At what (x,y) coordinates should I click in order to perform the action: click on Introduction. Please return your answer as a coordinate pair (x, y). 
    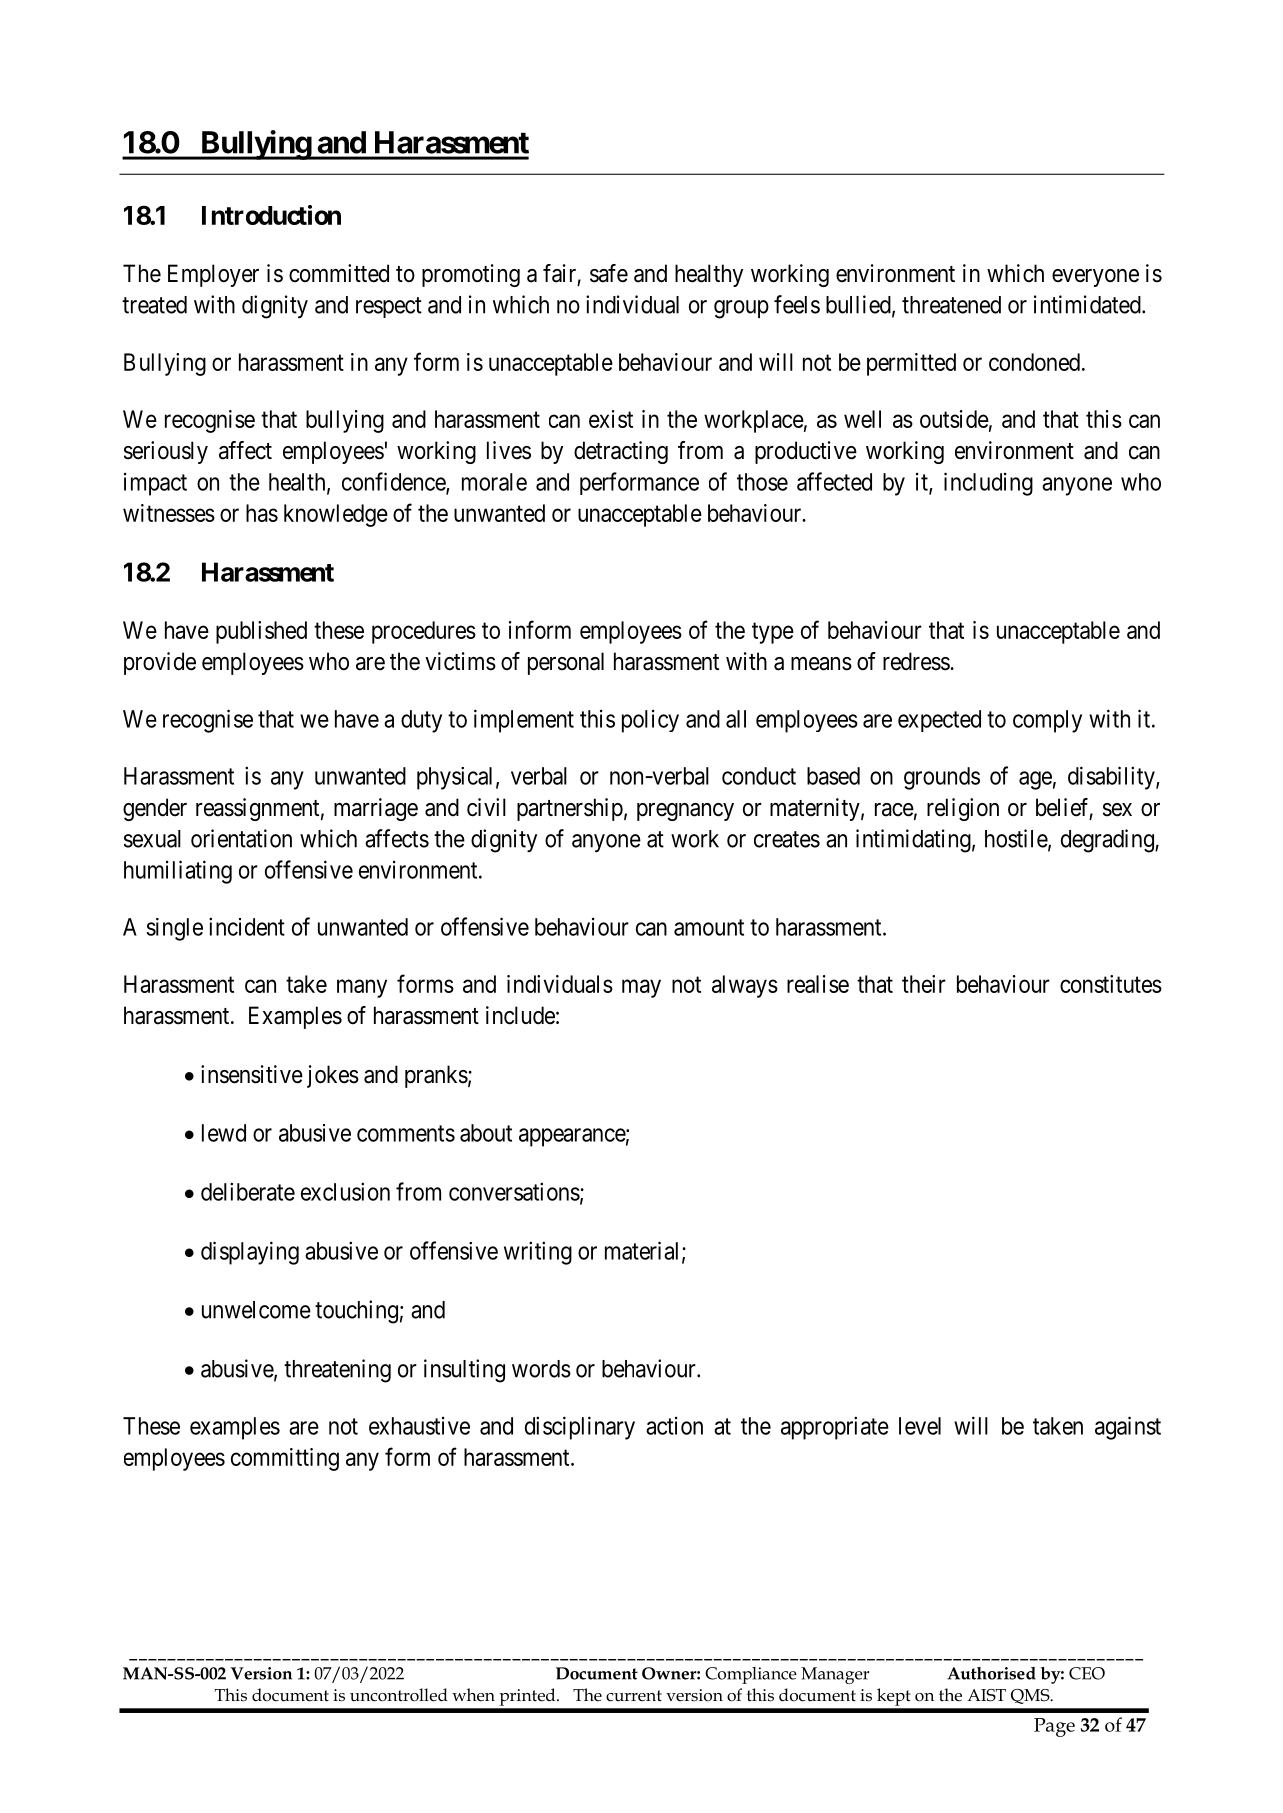
    Looking at the image, I should click on (271, 215).
